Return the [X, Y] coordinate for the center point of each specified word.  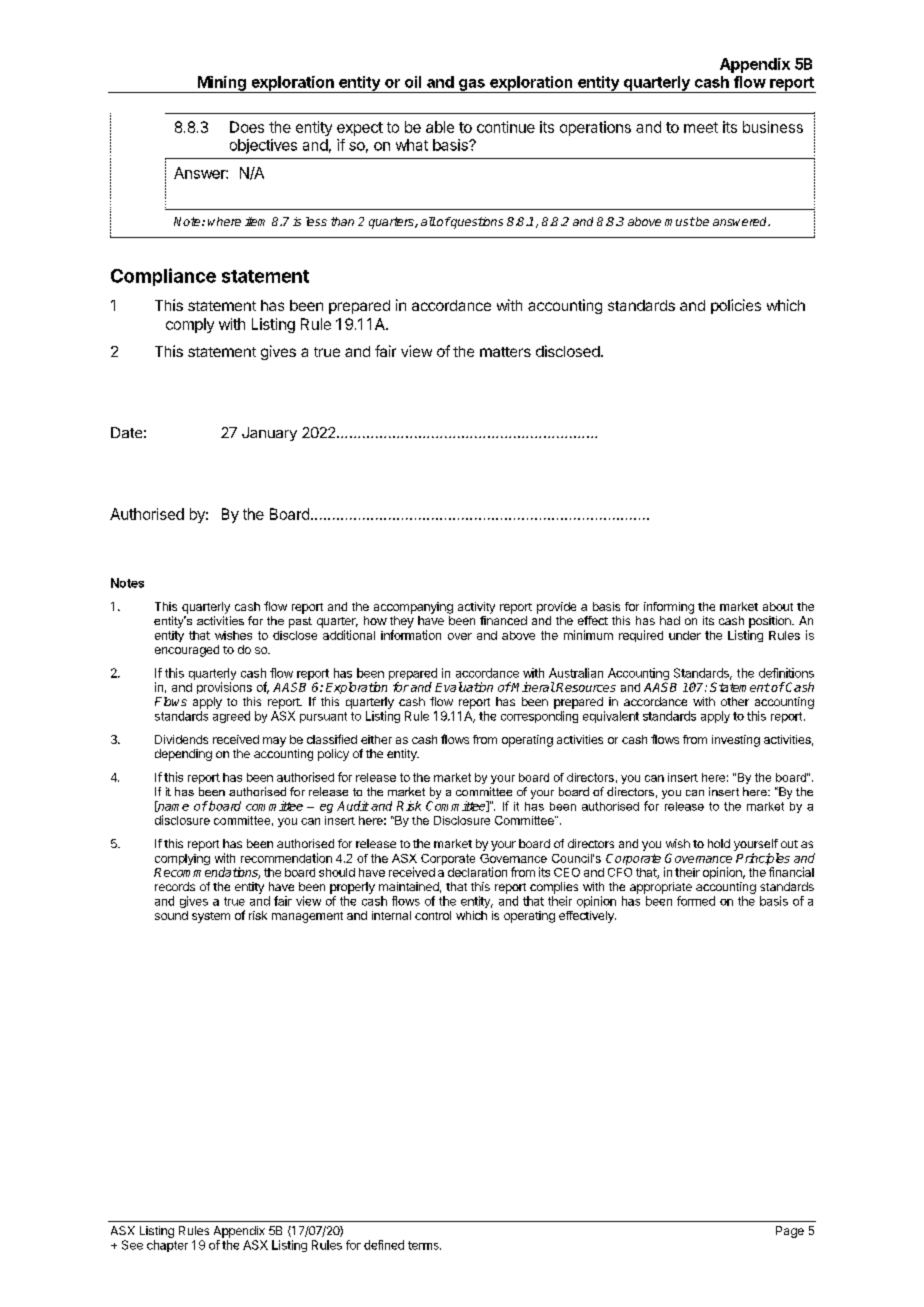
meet [701, 127]
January [269, 434]
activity [476, 608]
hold [719, 843]
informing [669, 608]
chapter [167, 1246]
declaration [477, 872]
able [440, 127]
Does [247, 127]
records [175, 886]
